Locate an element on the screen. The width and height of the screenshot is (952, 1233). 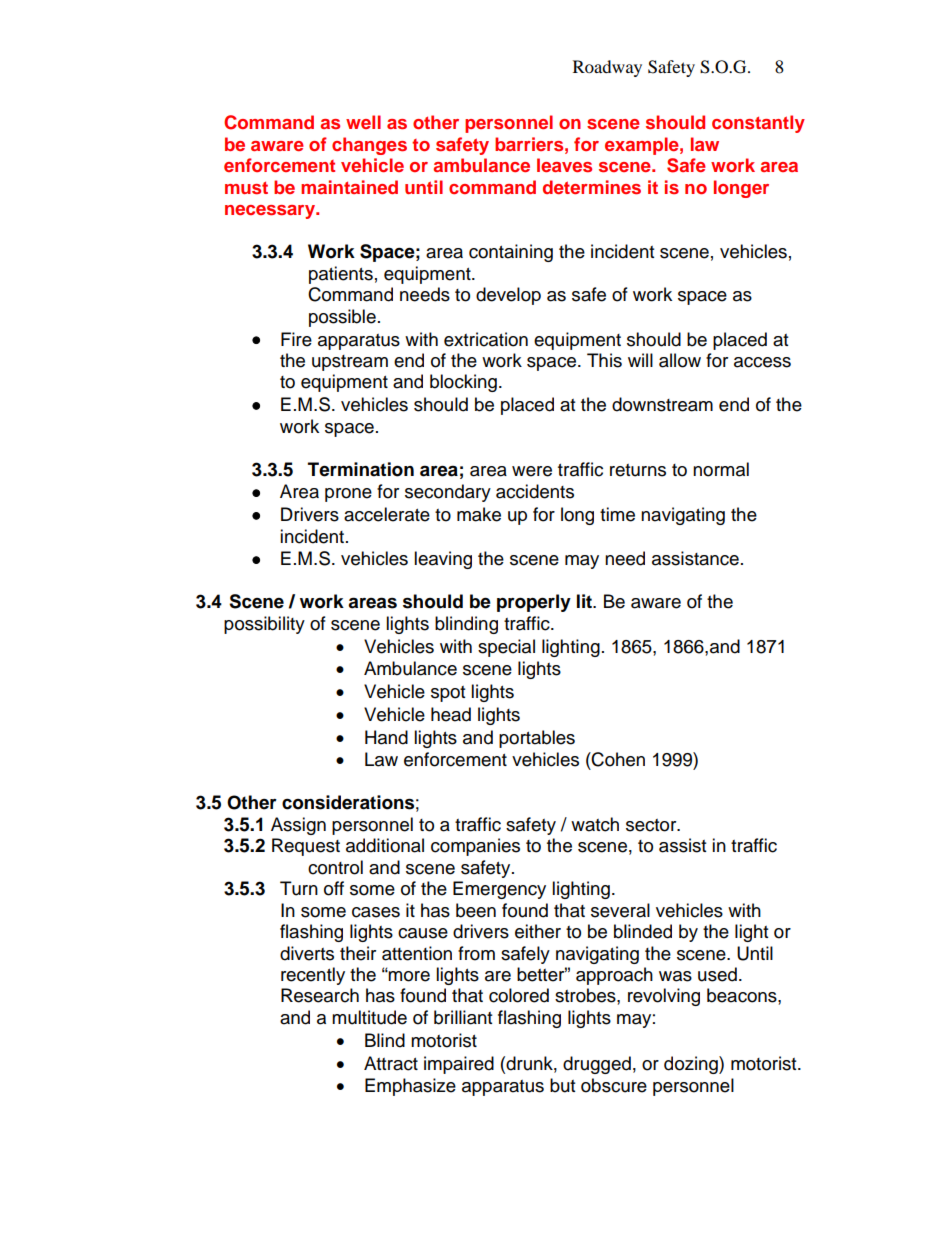
allow is located at coordinates (680, 360).
